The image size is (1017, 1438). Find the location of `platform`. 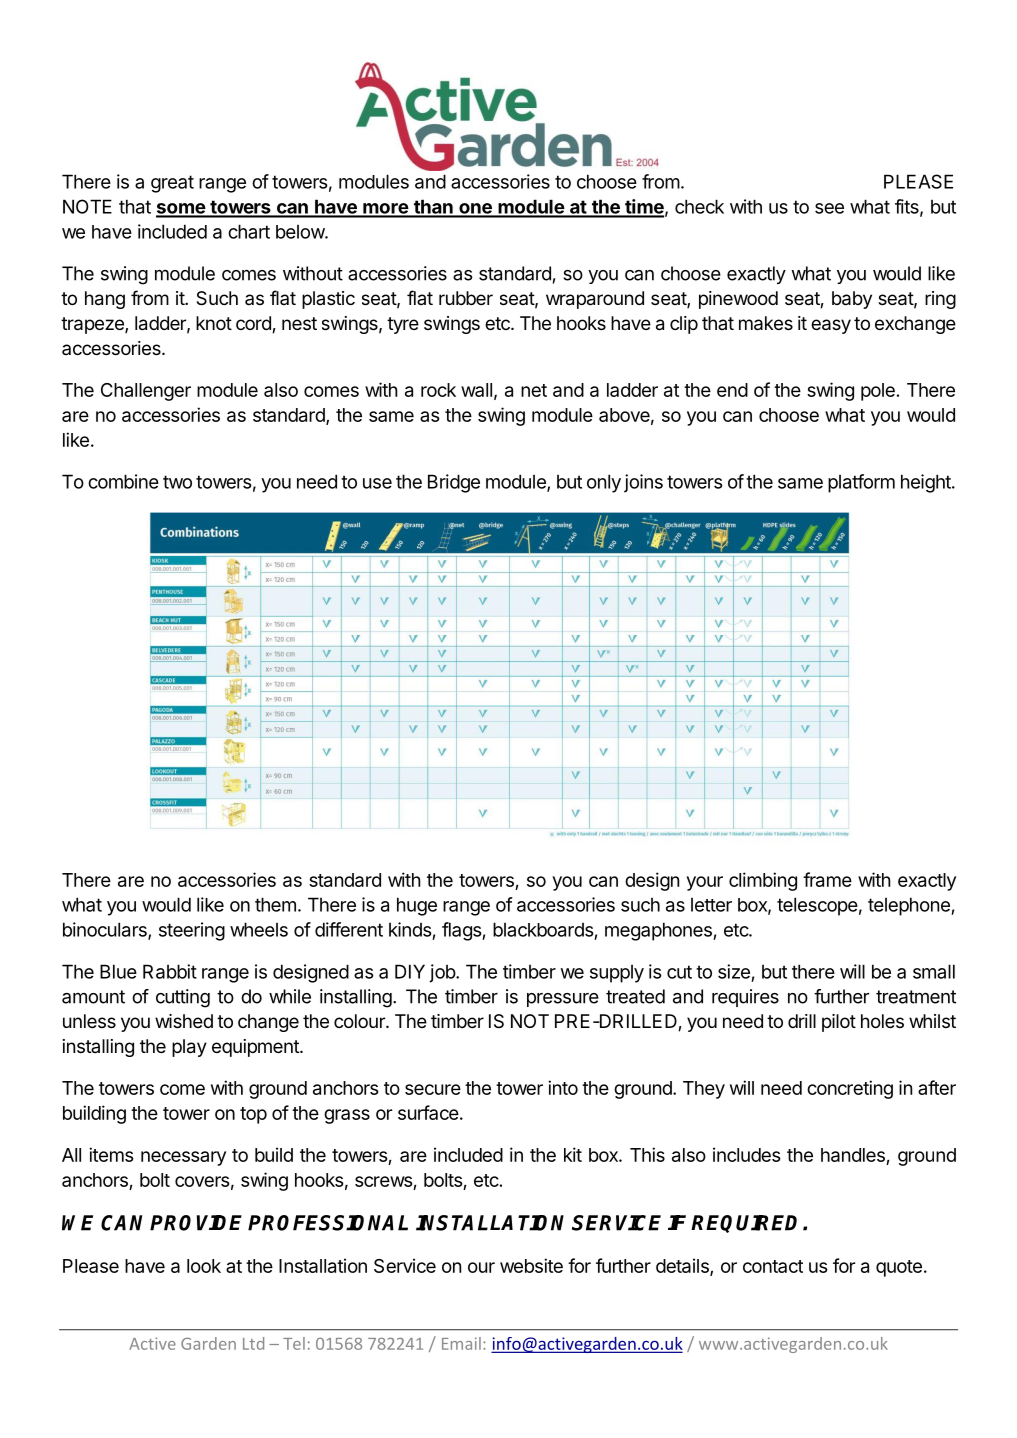

platform is located at coordinates (861, 483).
